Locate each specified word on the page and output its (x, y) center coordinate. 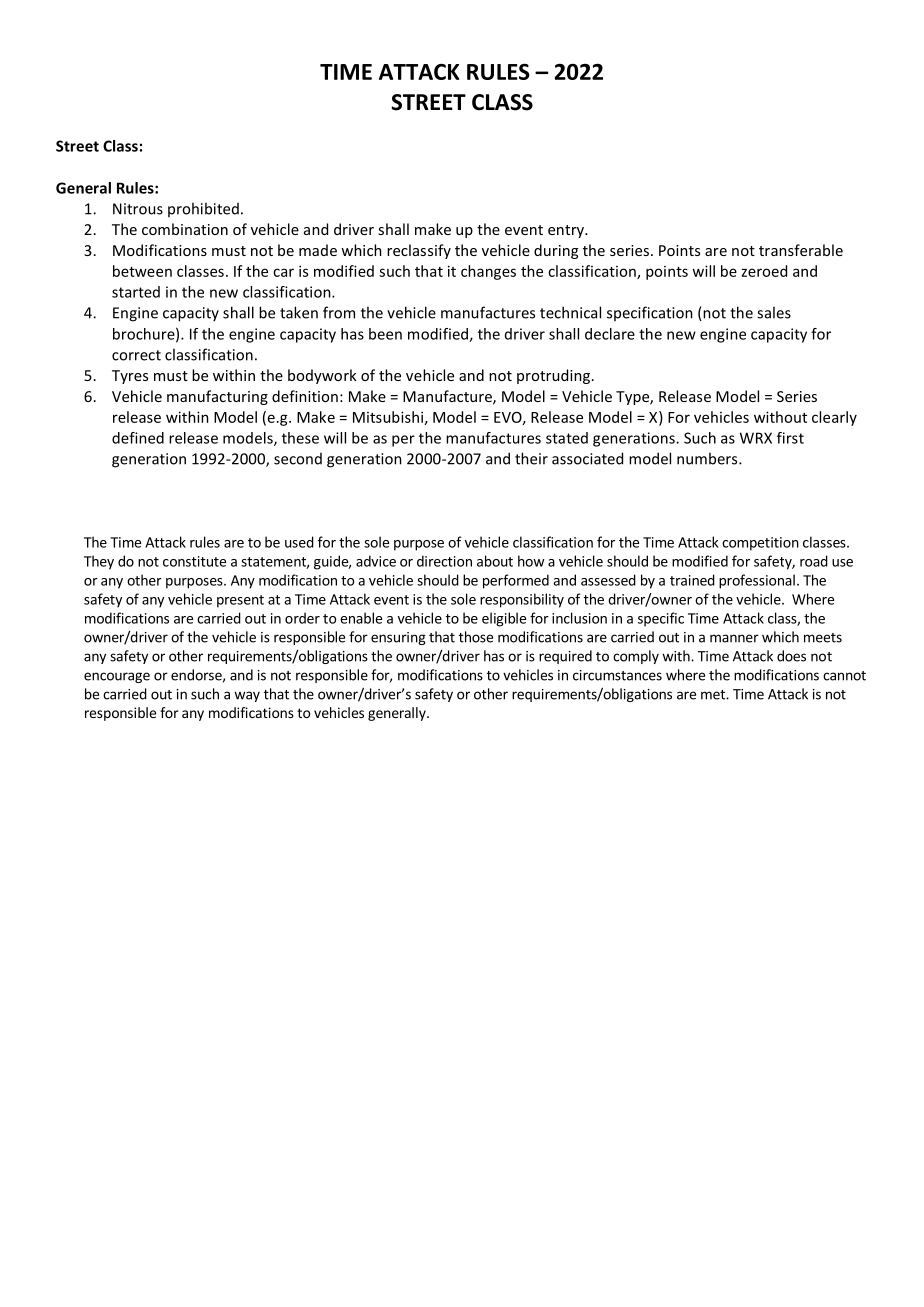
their (531, 458)
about (495, 561)
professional (757, 581)
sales (774, 312)
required (565, 657)
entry (567, 231)
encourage (117, 677)
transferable (801, 250)
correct (136, 355)
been (385, 334)
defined (138, 438)
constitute (194, 561)
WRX (756, 438)
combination (185, 229)
